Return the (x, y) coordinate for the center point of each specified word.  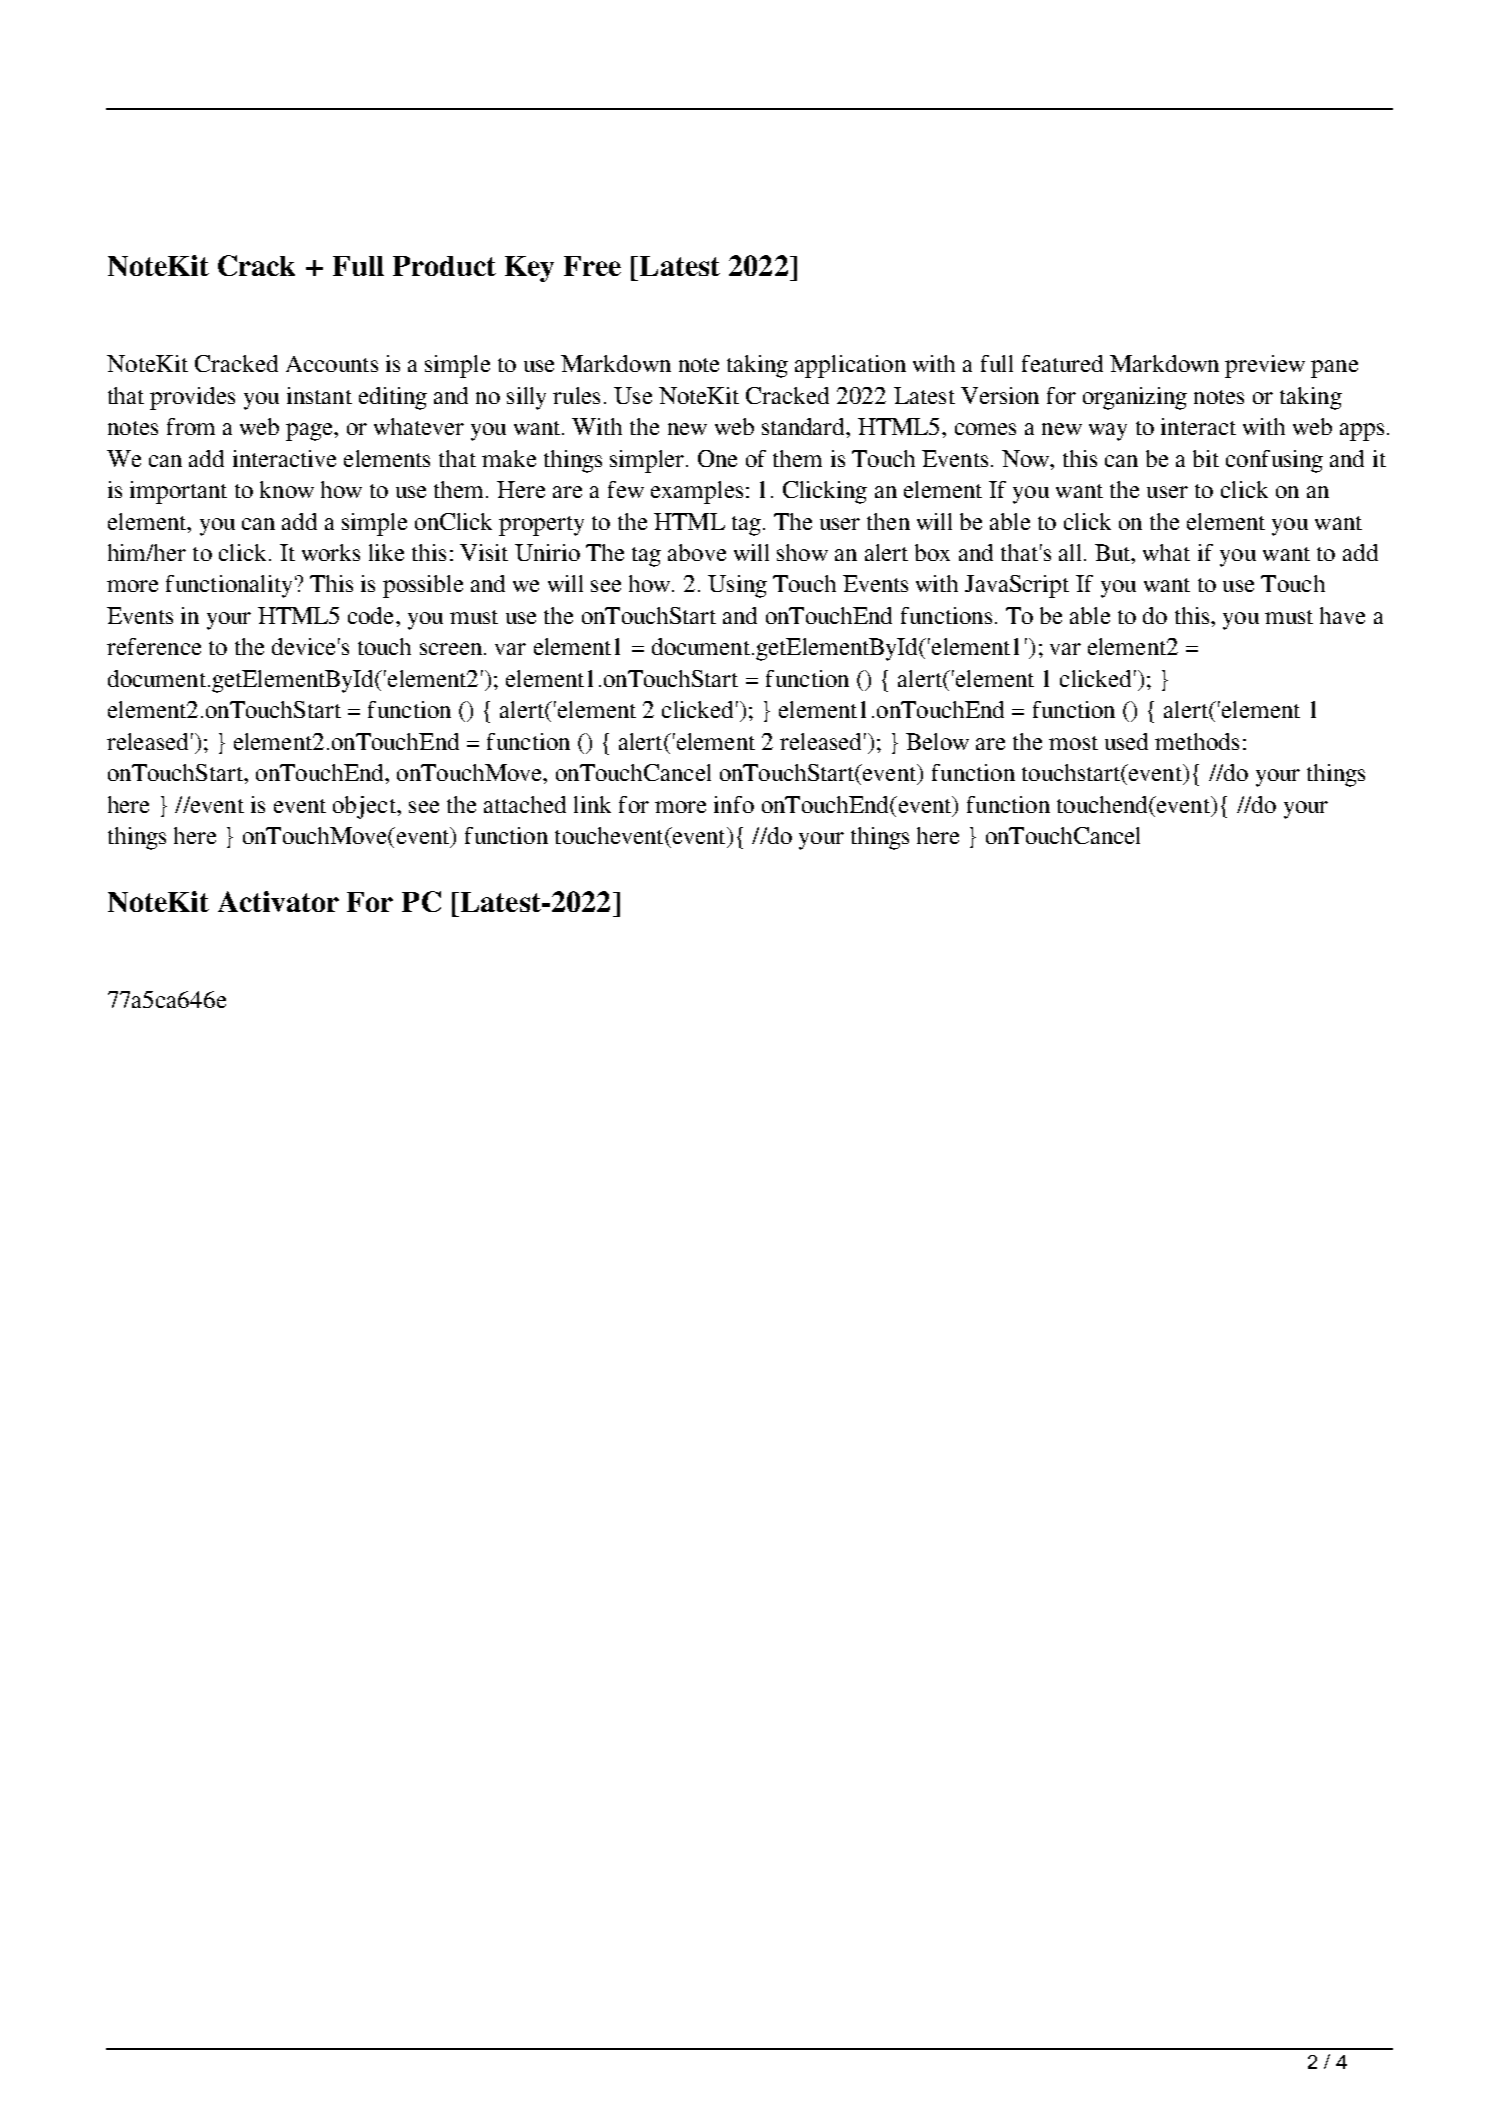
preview (1265, 366)
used (1126, 741)
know (287, 489)
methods (1197, 741)
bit (1206, 458)
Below (937, 741)
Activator (278, 901)
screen (452, 649)
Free (592, 266)
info (734, 804)
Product (444, 266)
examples (697, 492)
